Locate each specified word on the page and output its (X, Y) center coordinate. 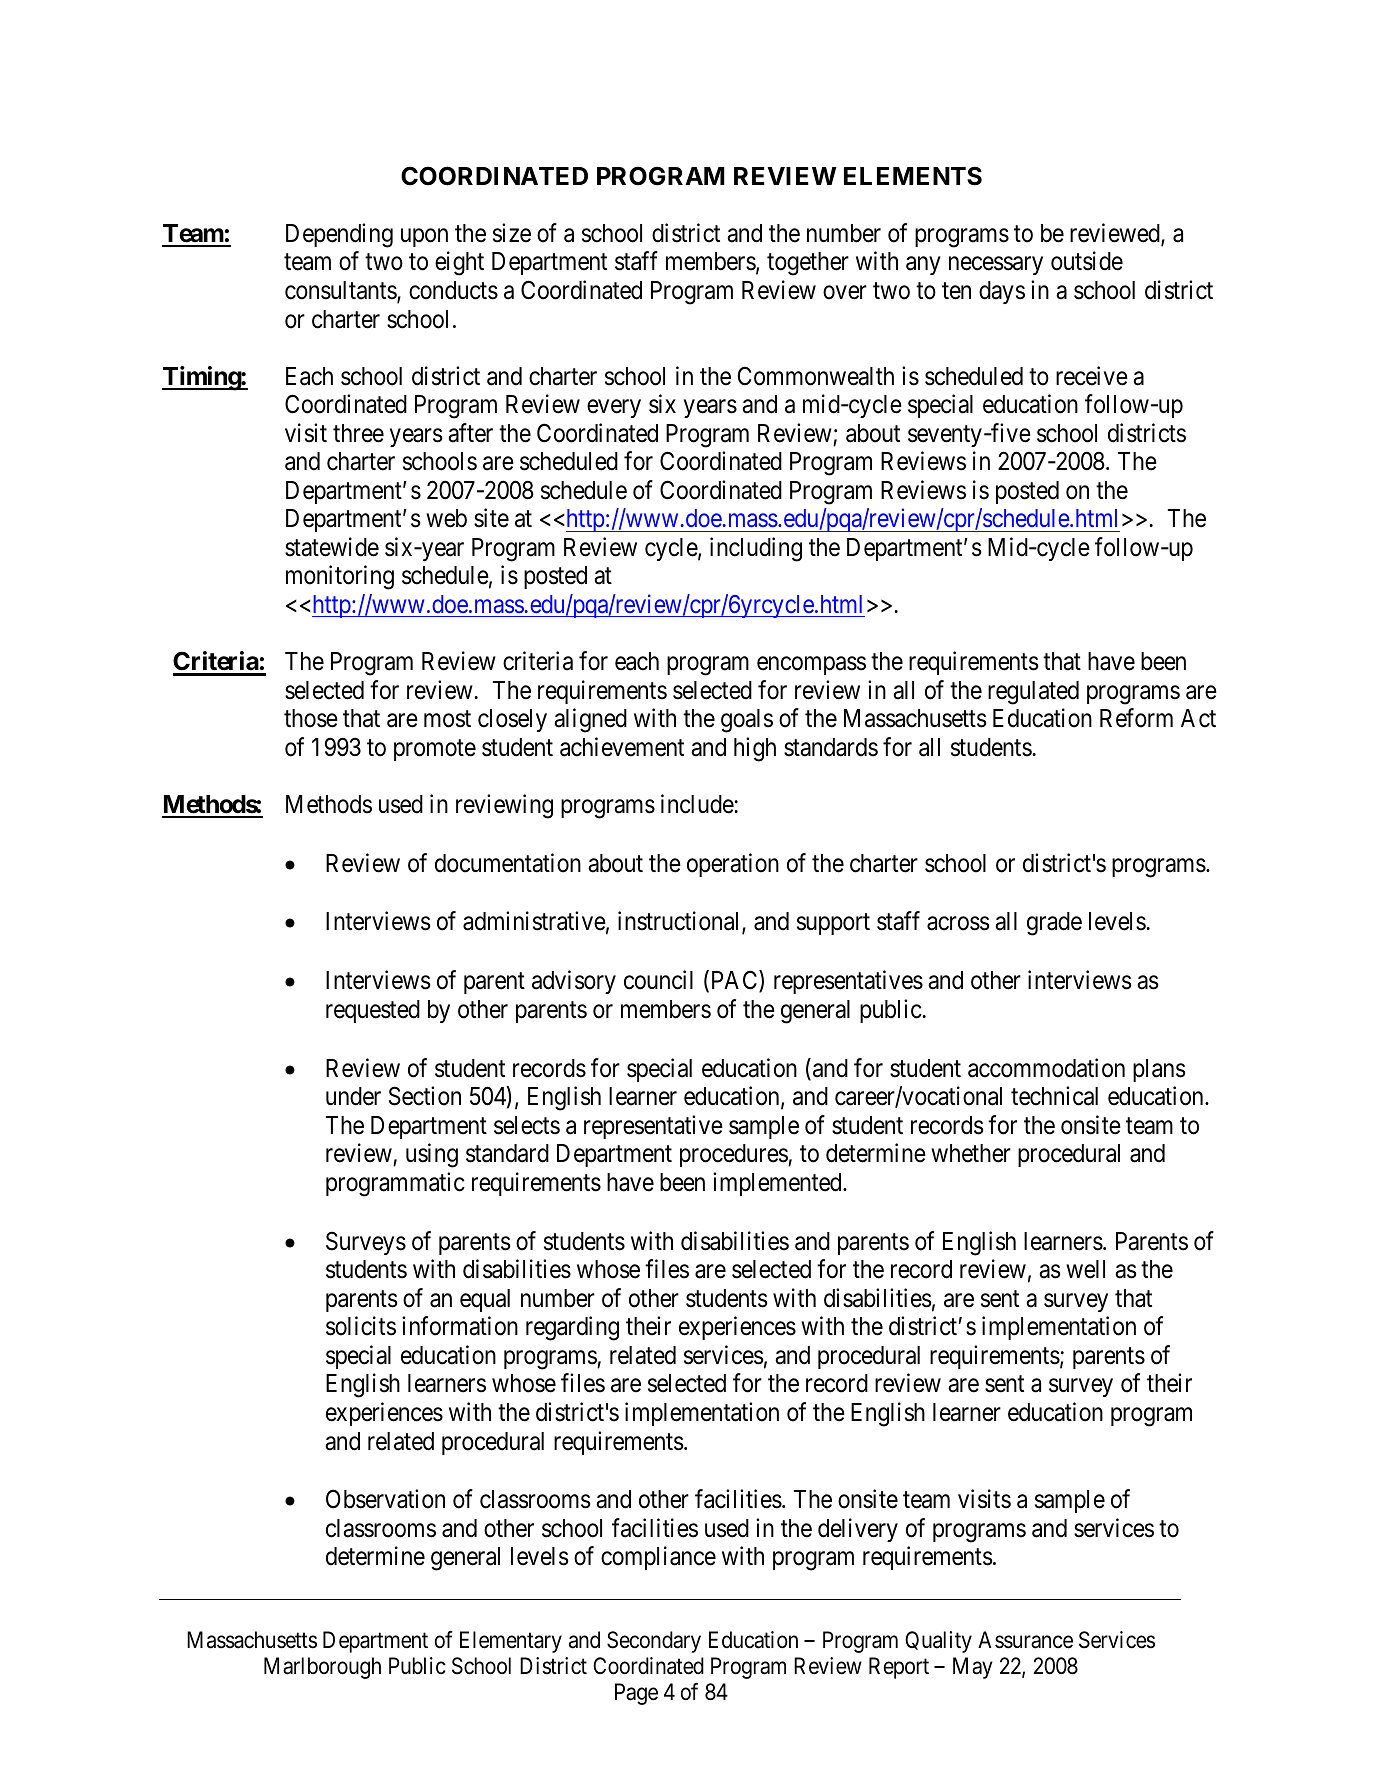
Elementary (511, 1642)
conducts (453, 290)
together (808, 264)
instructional (680, 922)
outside (1087, 261)
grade (1054, 924)
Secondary (654, 1642)
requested (373, 1011)
